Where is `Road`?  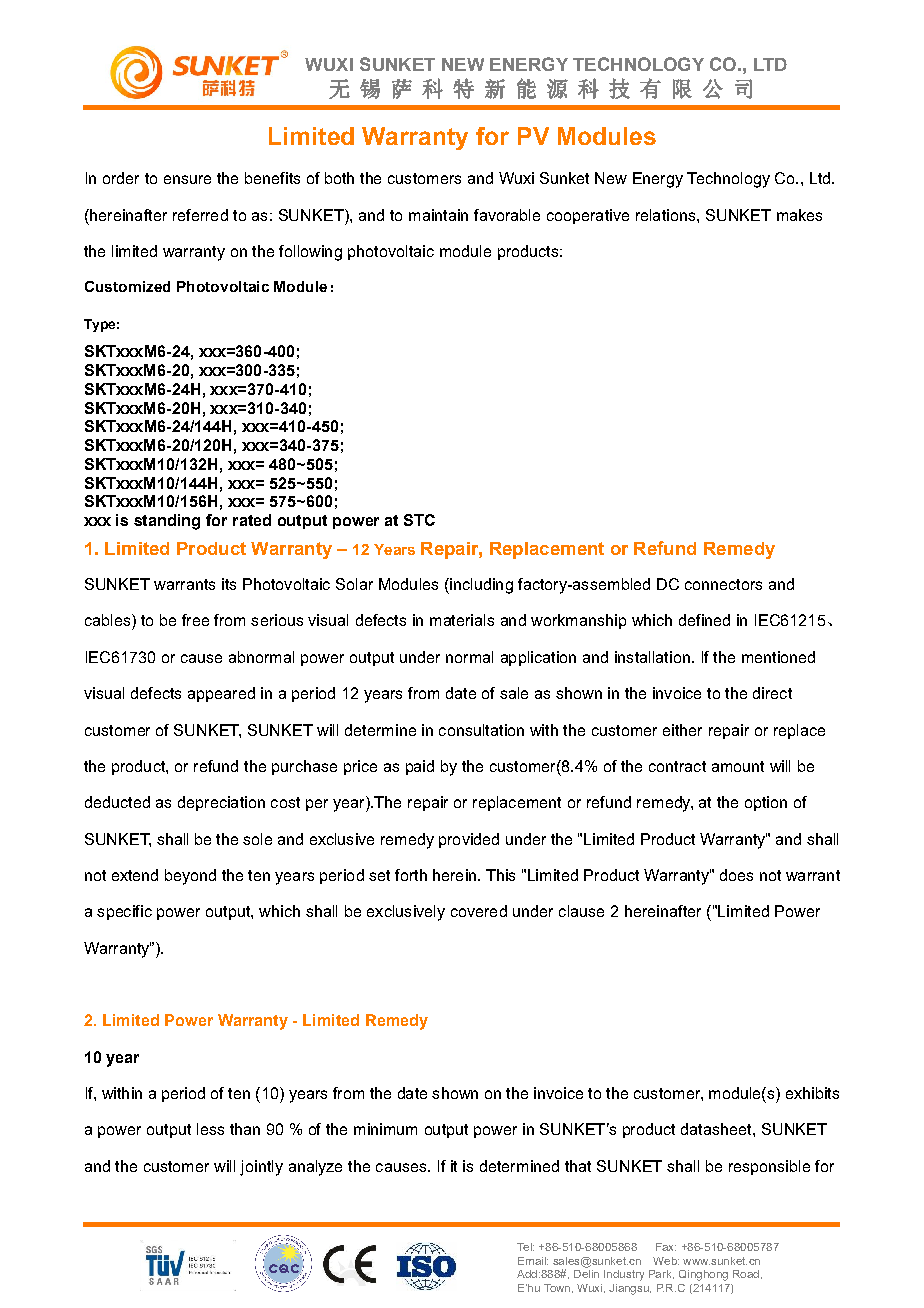 Road is located at coordinates (746, 1274).
